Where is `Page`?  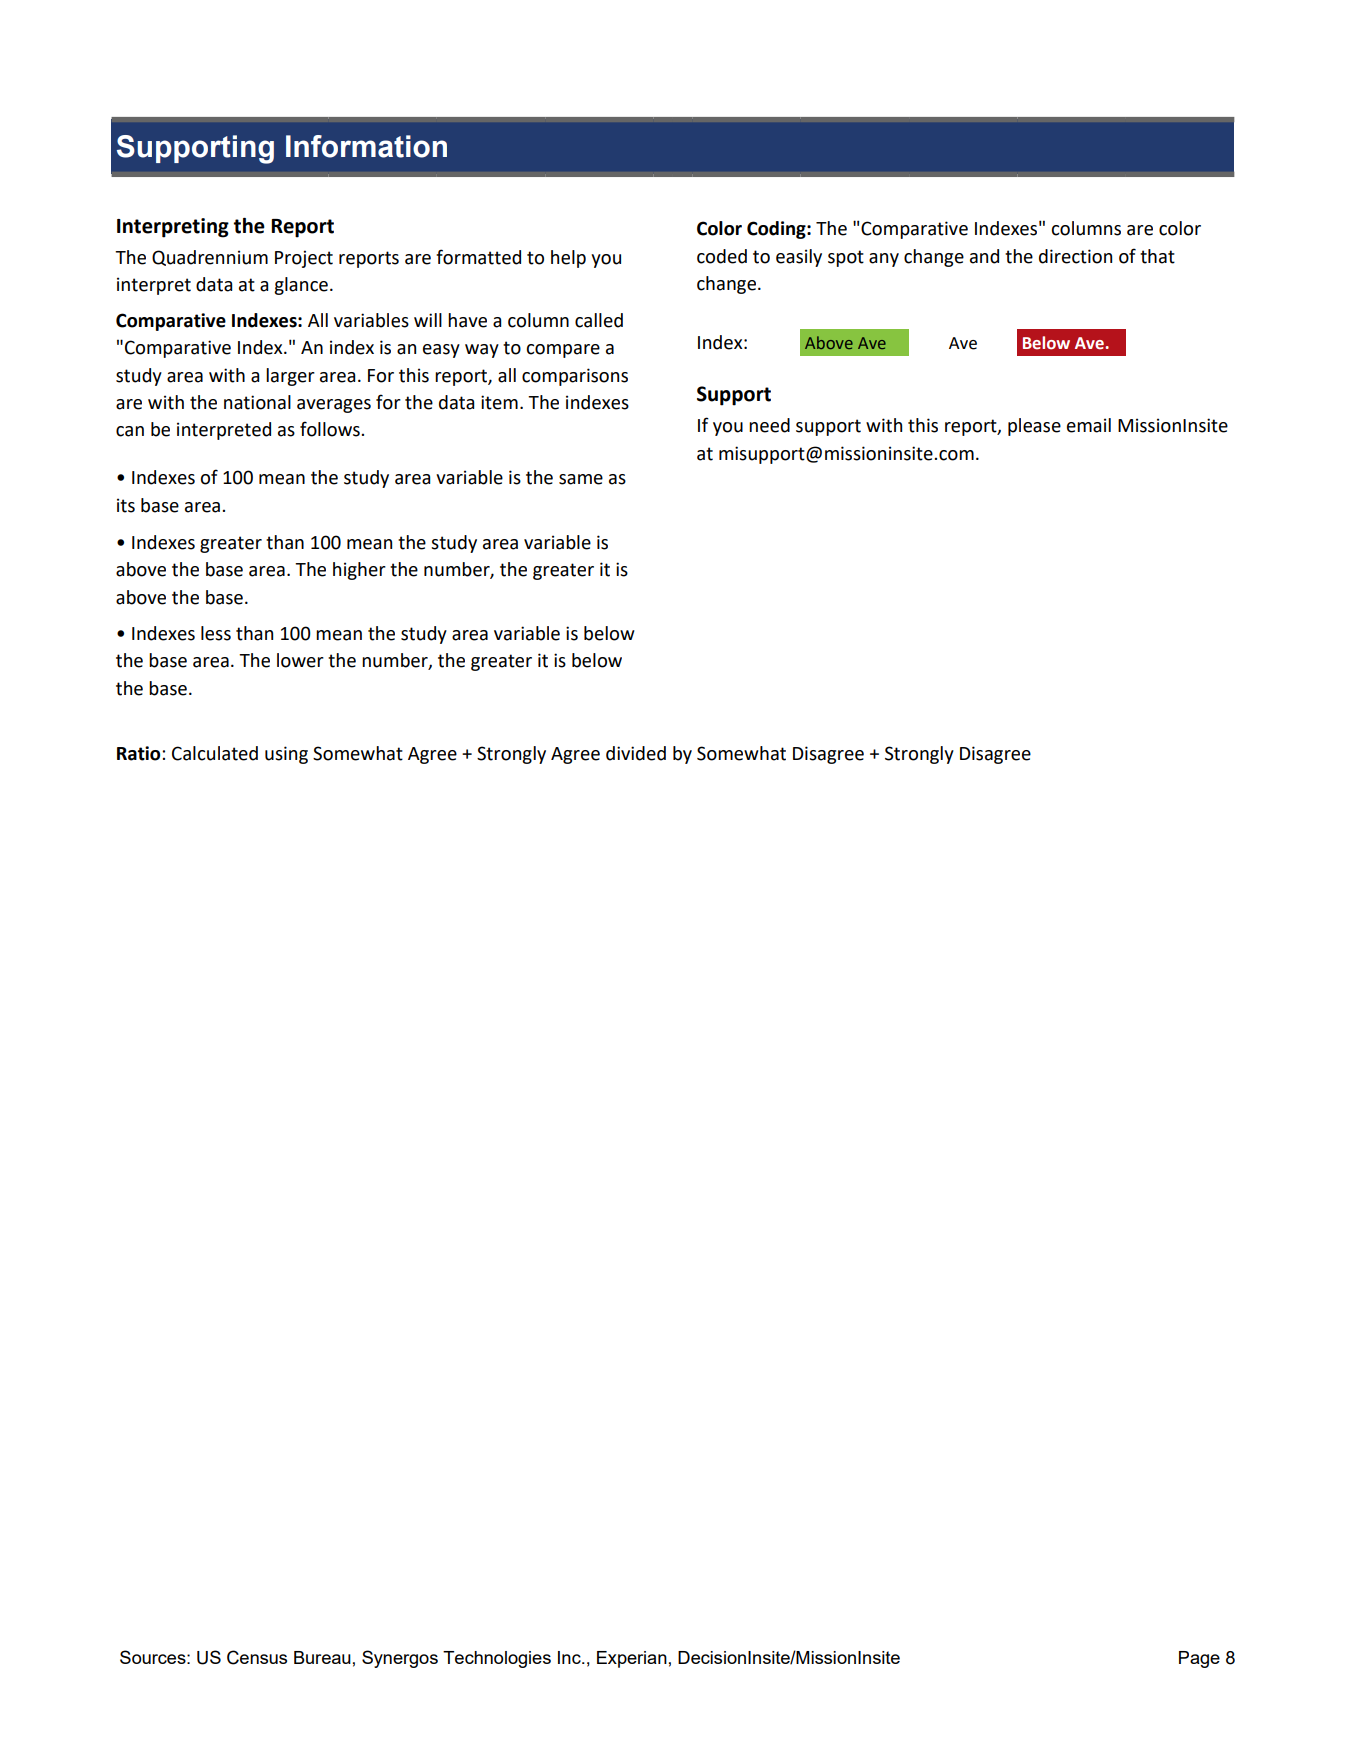
Page is located at coordinates (1199, 1659).
